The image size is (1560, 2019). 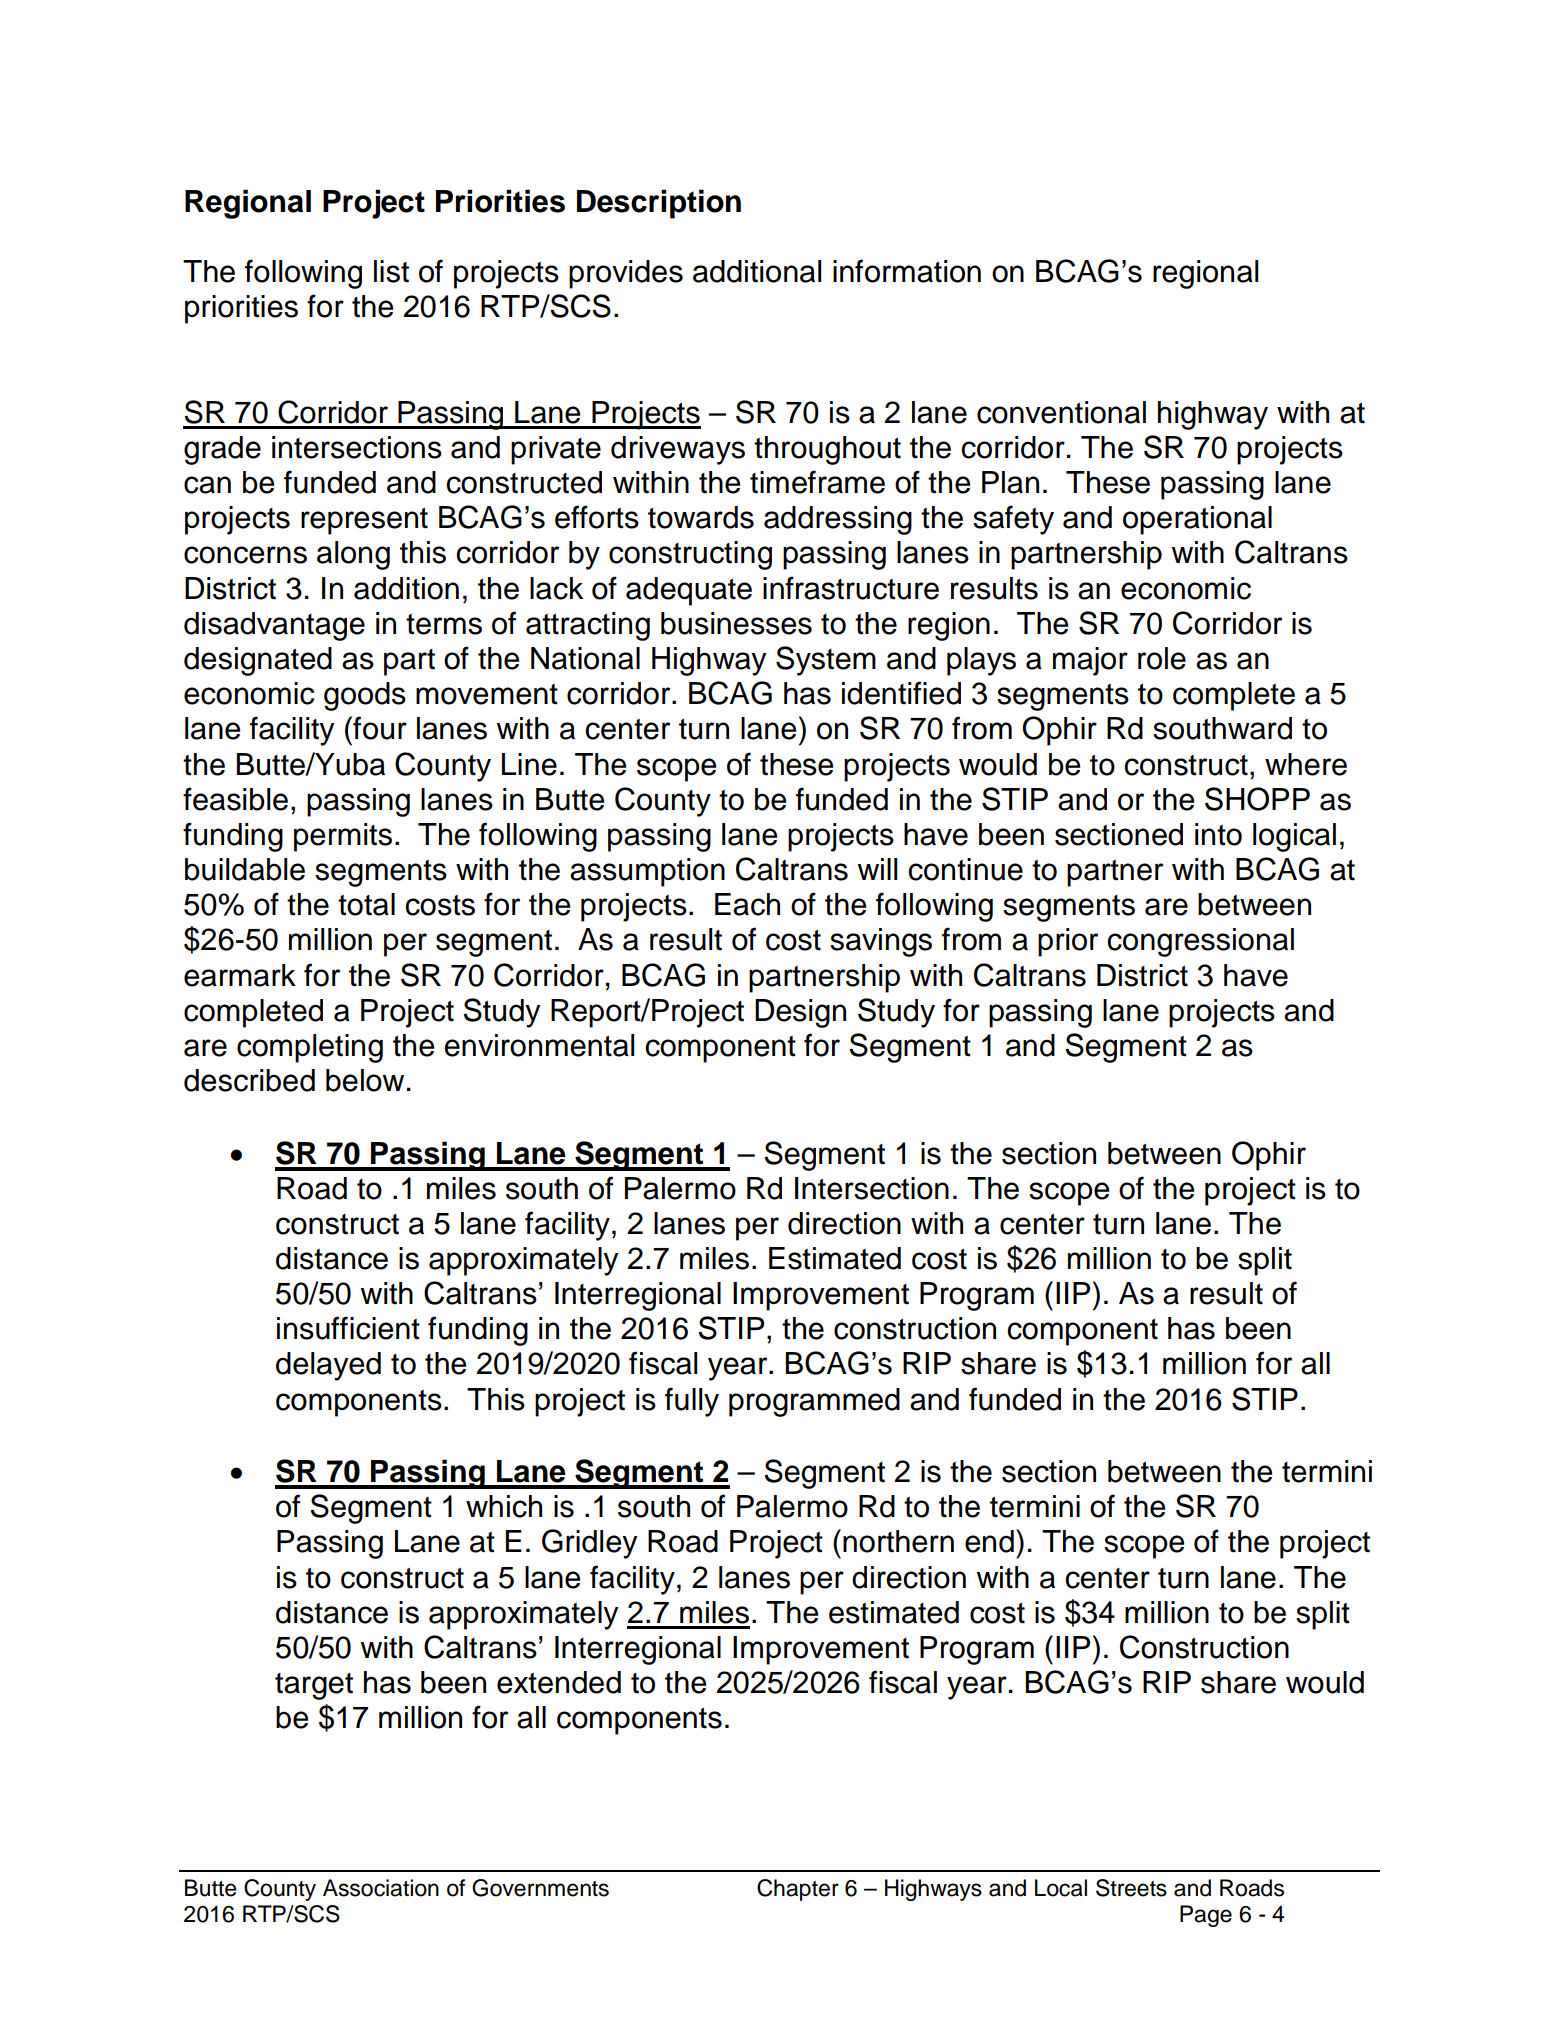 I want to click on conventional, so click(x=1061, y=412).
